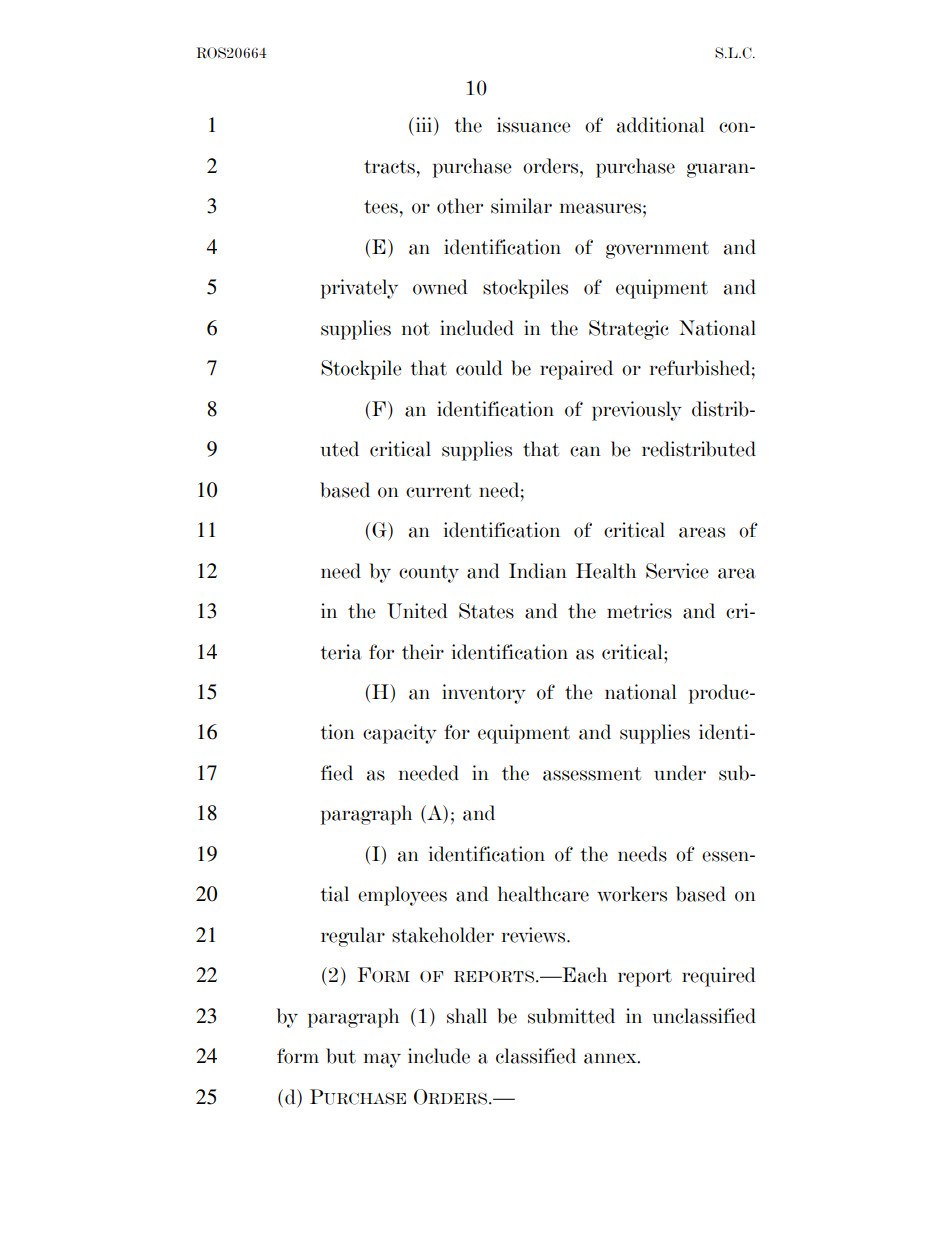 This screenshot has width=952, height=1233. Describe the element at coordinates (382, 1060) in the screenshot. I see `may` at that location.
